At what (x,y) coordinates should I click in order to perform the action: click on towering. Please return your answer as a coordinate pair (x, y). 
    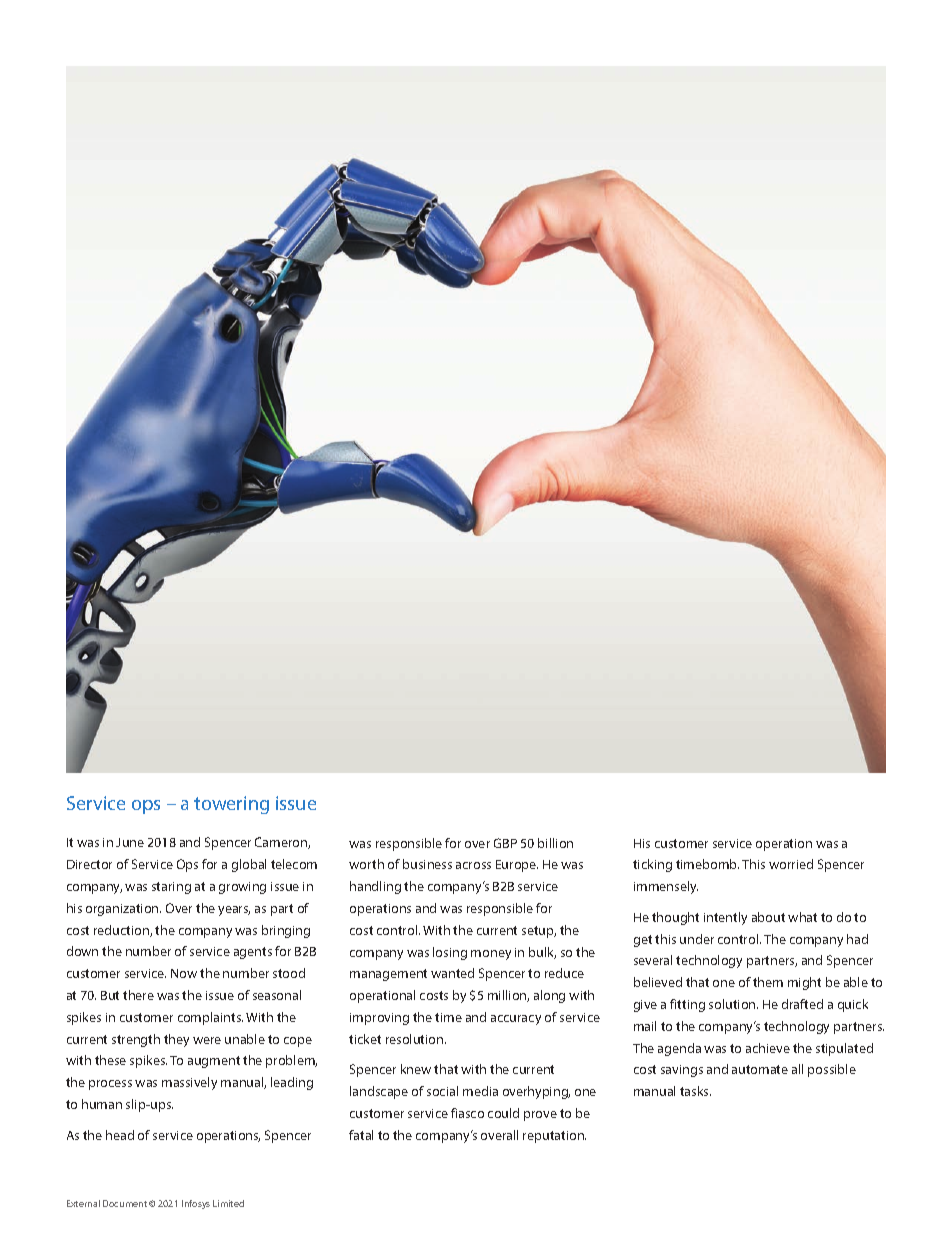
    Looking at the image, I should click on (231, 805).
